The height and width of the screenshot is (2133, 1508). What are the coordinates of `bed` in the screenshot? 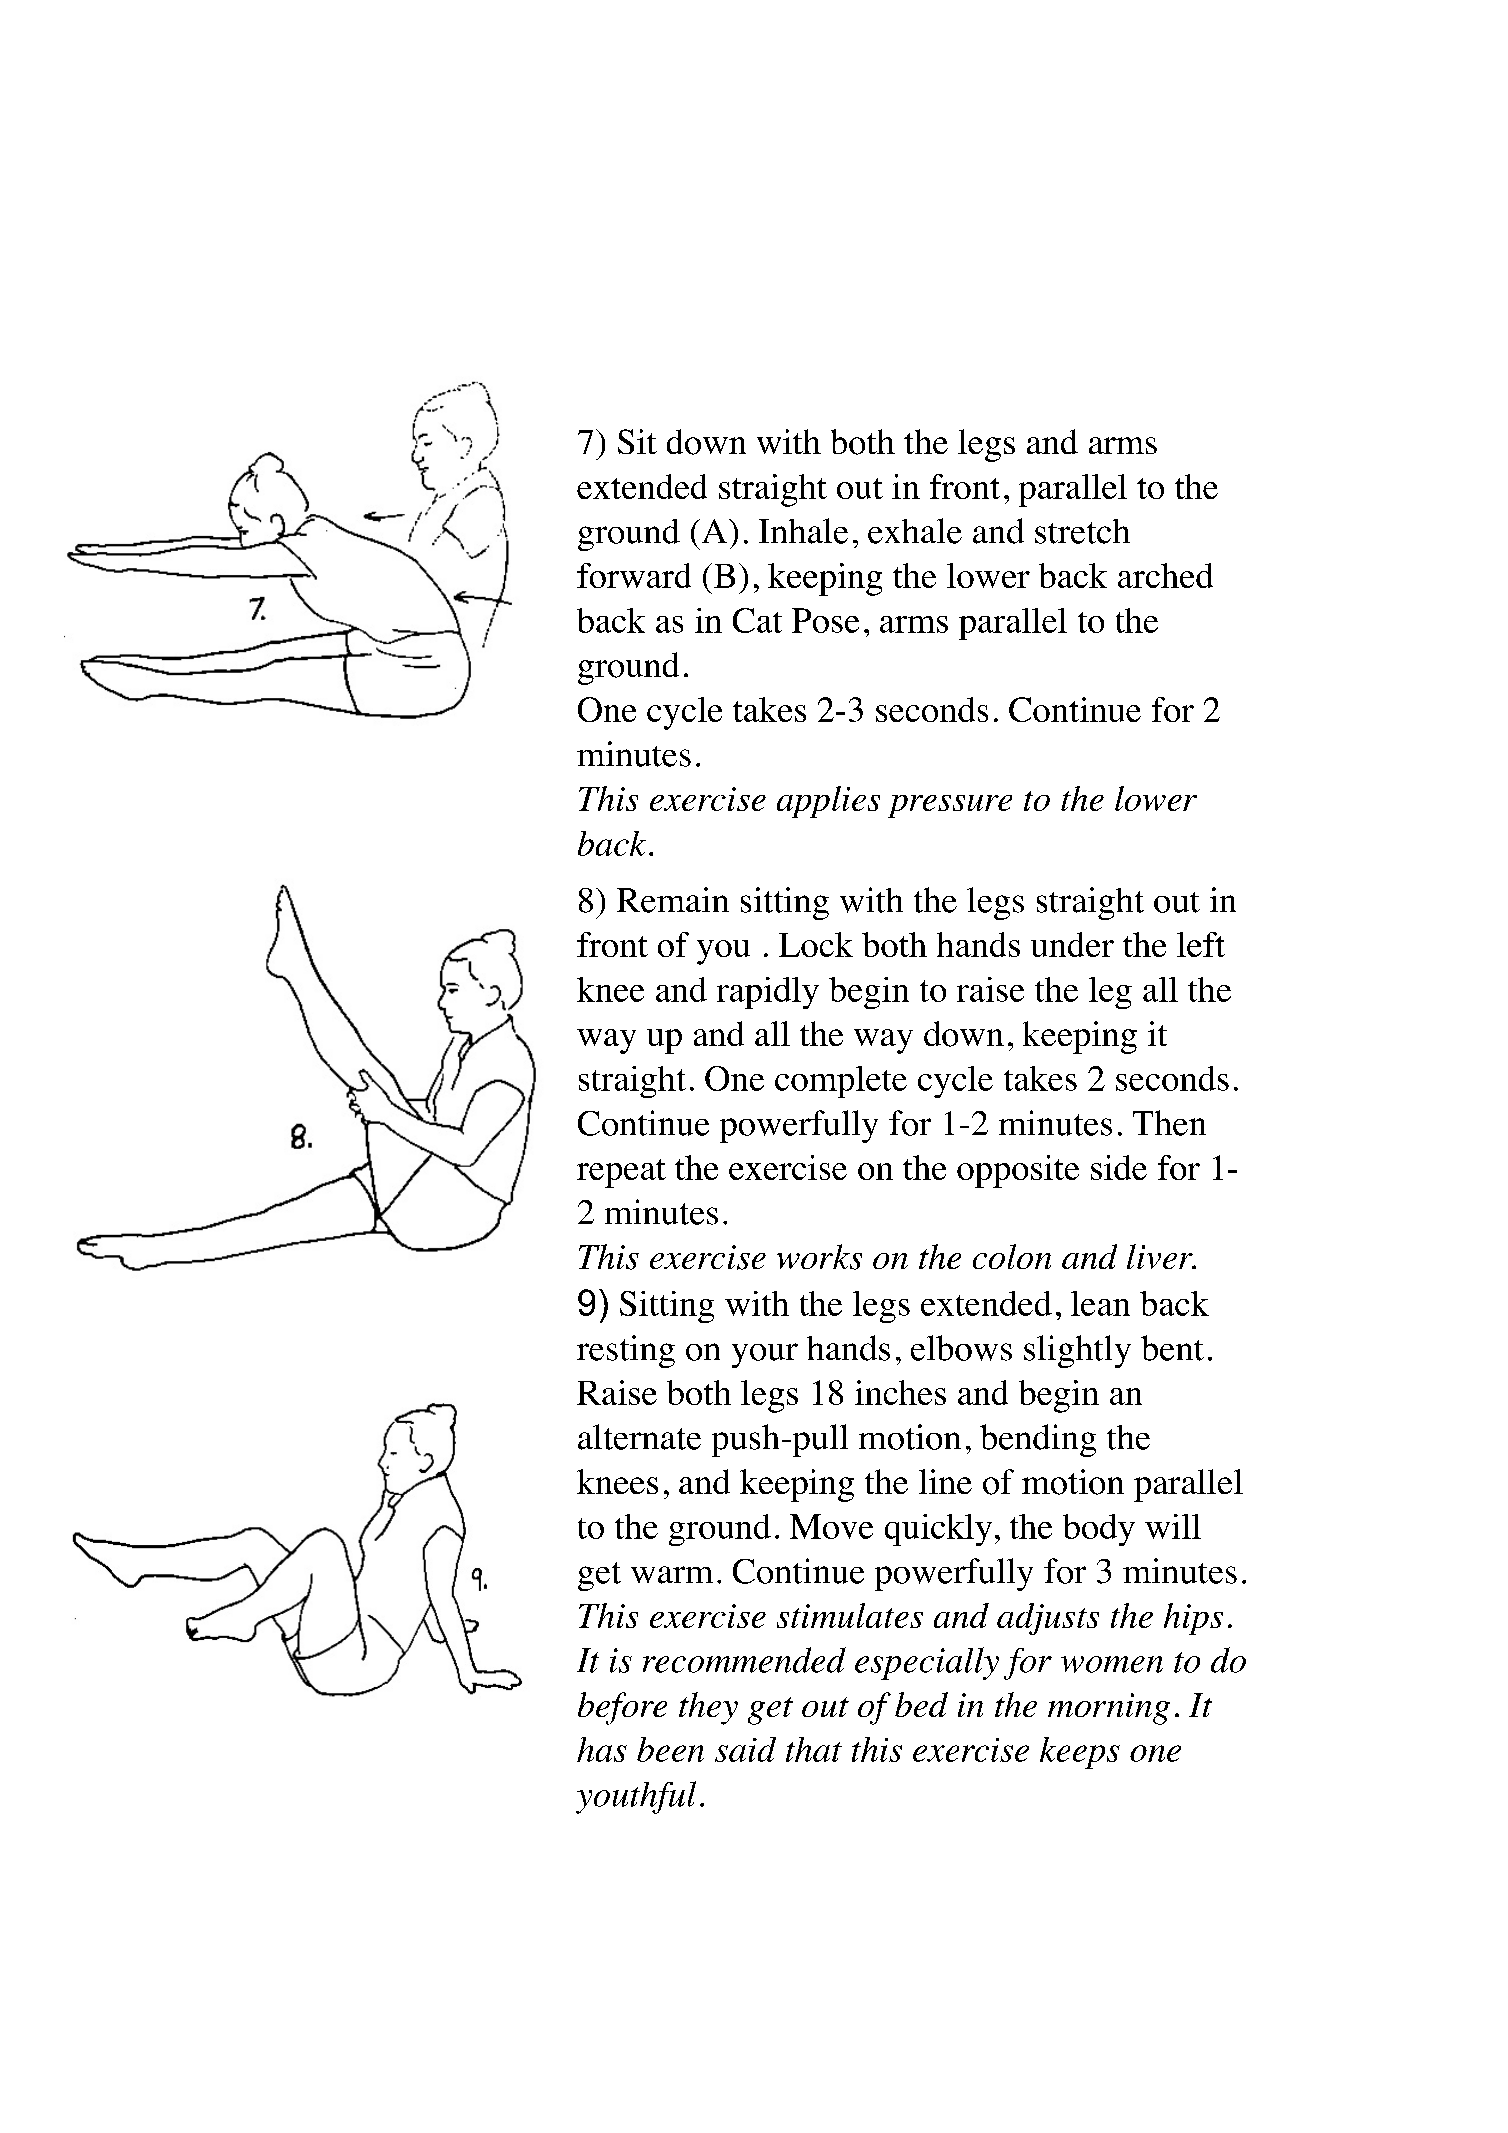 It's located at (921, 1704).
